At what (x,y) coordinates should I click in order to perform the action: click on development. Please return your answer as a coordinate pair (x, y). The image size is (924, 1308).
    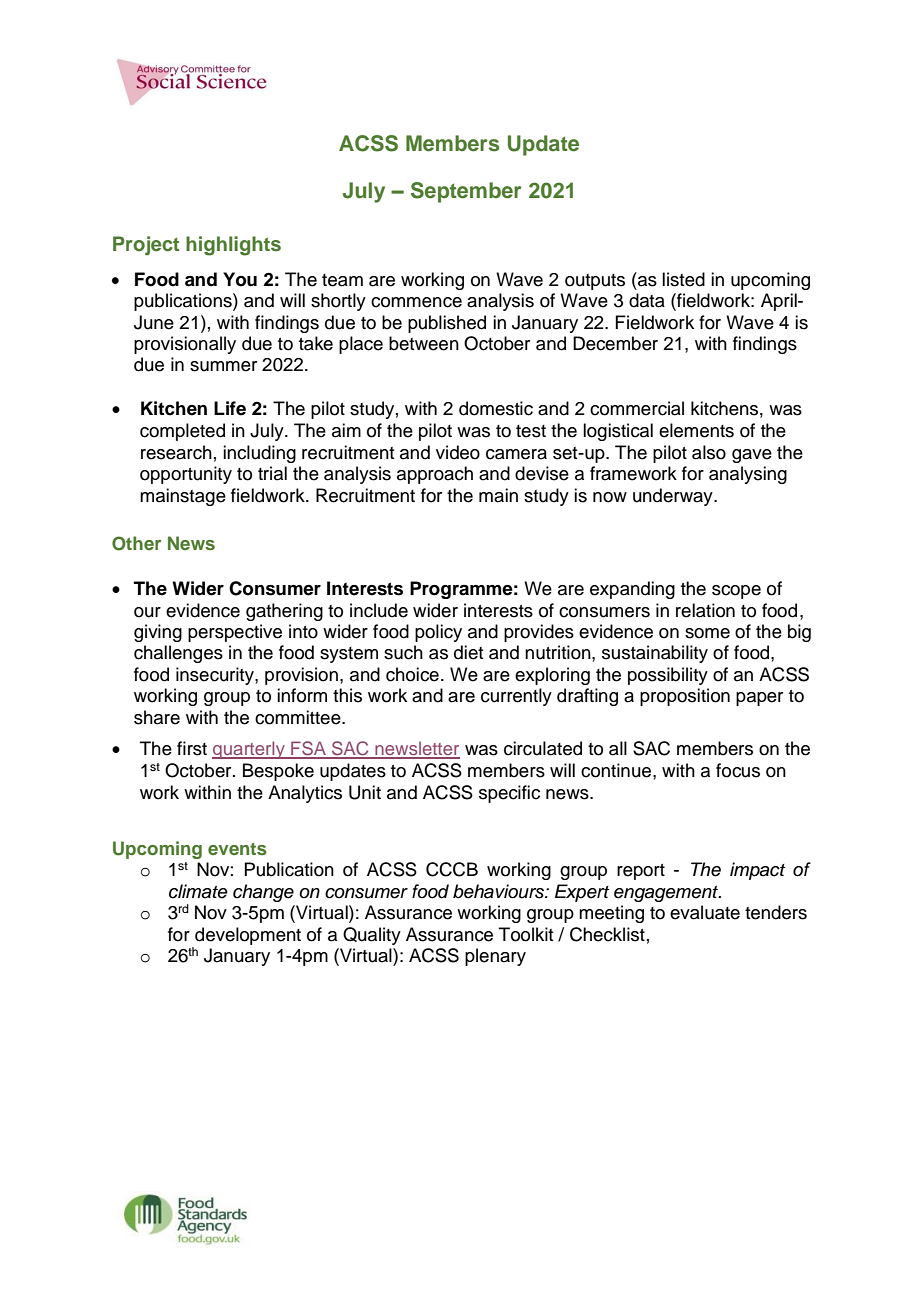
    Looking at the image, I should click on (248, 936).
